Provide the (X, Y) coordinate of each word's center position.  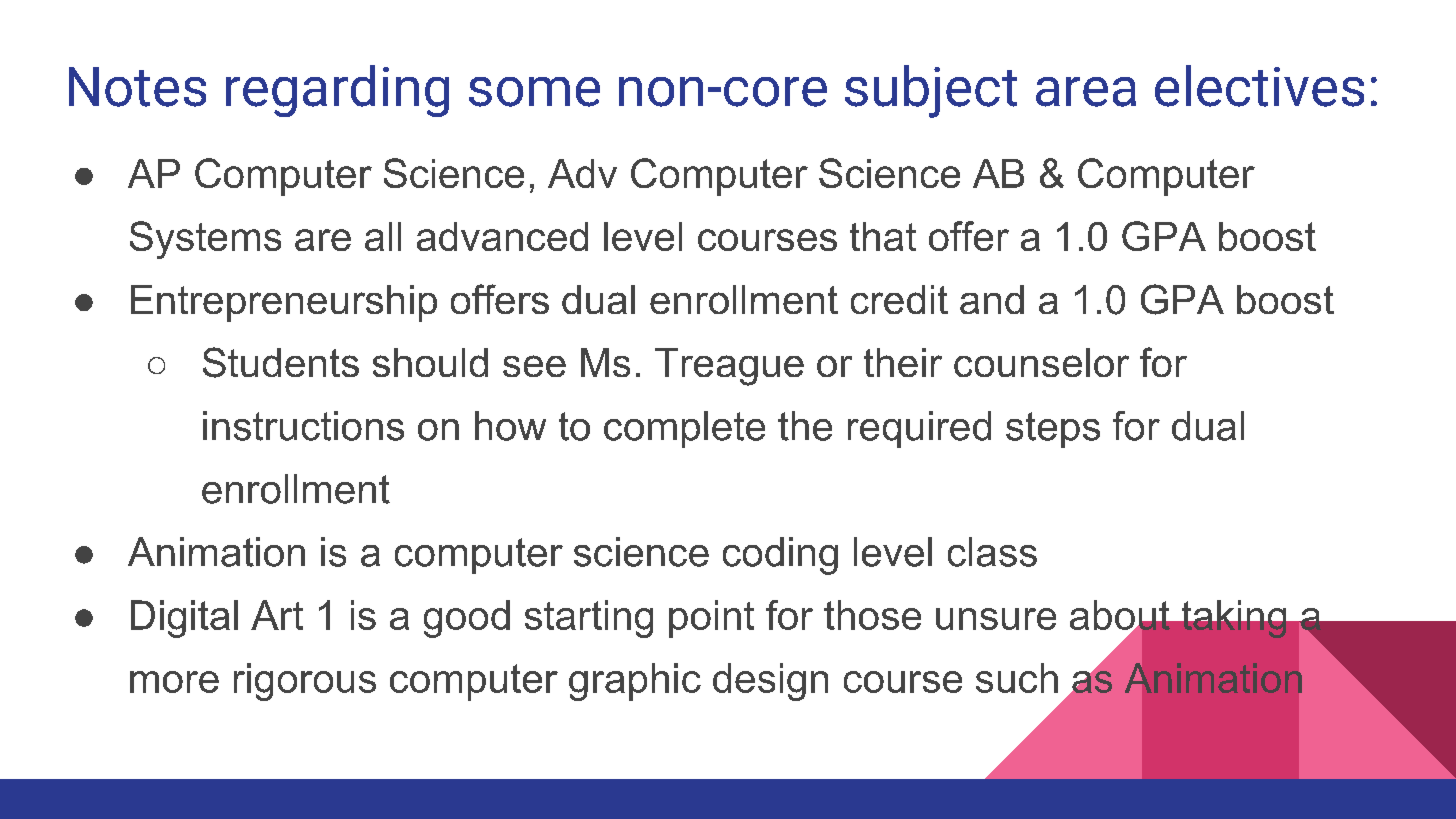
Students (281, 362)
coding (780, 556)
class (992, 552)
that (883, 236)
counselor (1041, 362)
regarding (337, 91)
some (534, 92)
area (1086, 92)
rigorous (305, 682)
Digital (184, 619)
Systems (205, 240)
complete (684, 429)
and (992, 299)
